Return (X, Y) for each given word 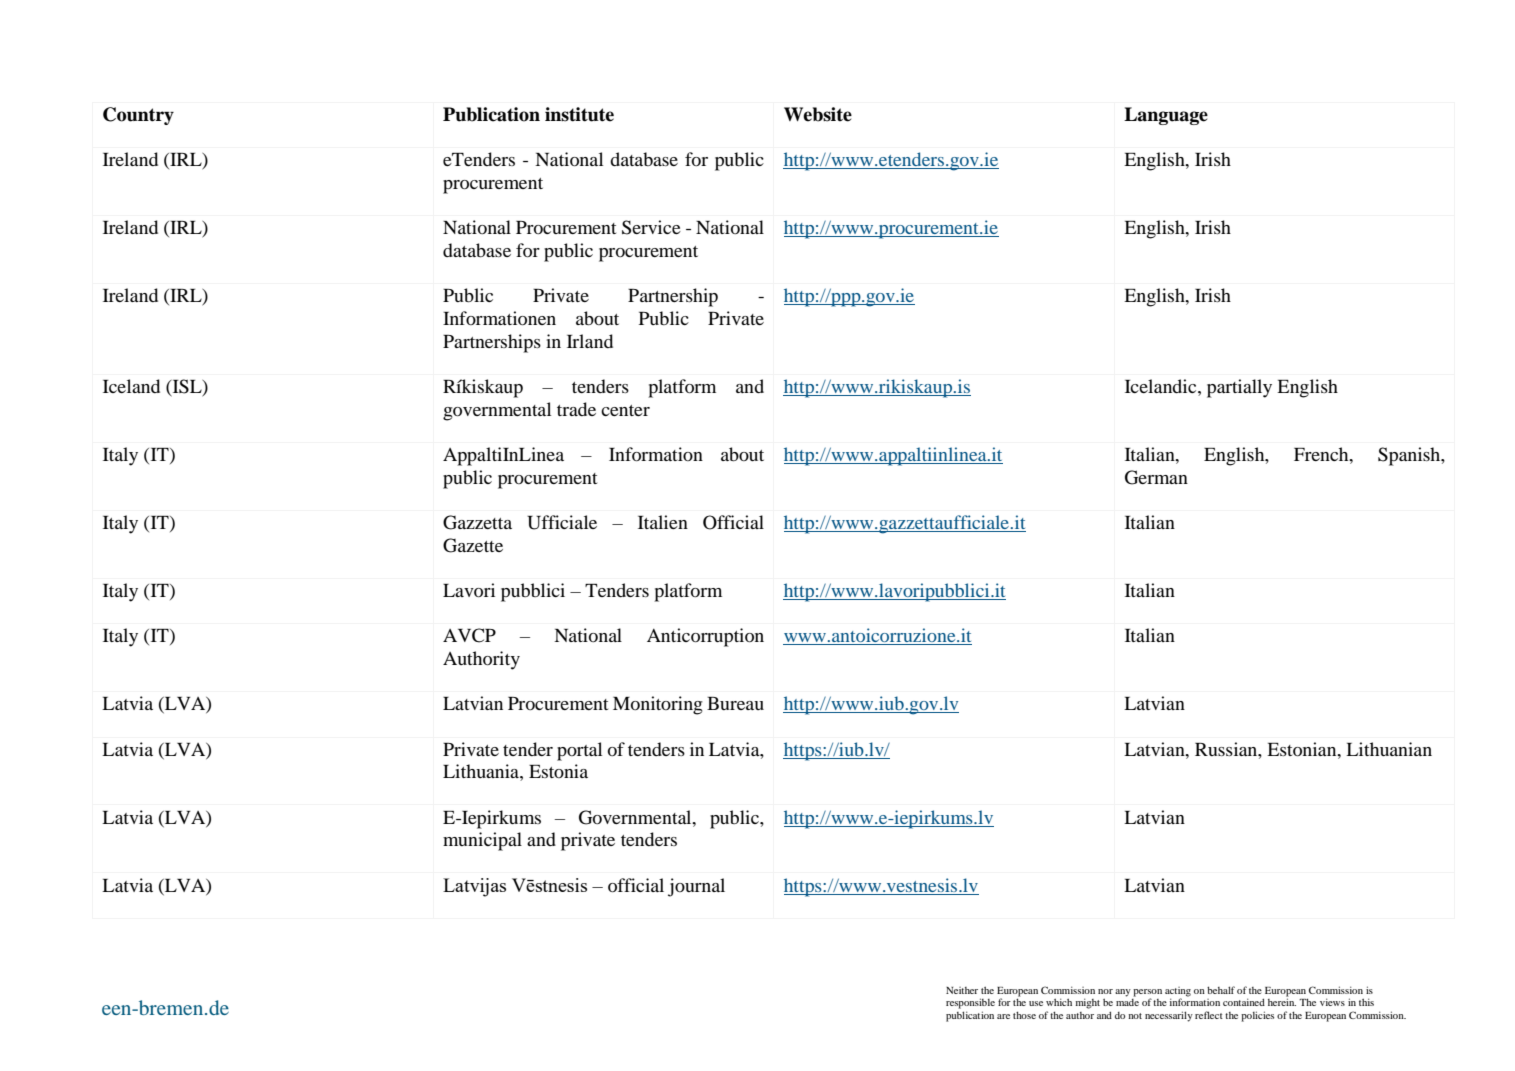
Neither (962, 990)
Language (1166, 116)
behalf (1221, 990)
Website (818, 114)
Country (138, 116)
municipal (482, 841)
